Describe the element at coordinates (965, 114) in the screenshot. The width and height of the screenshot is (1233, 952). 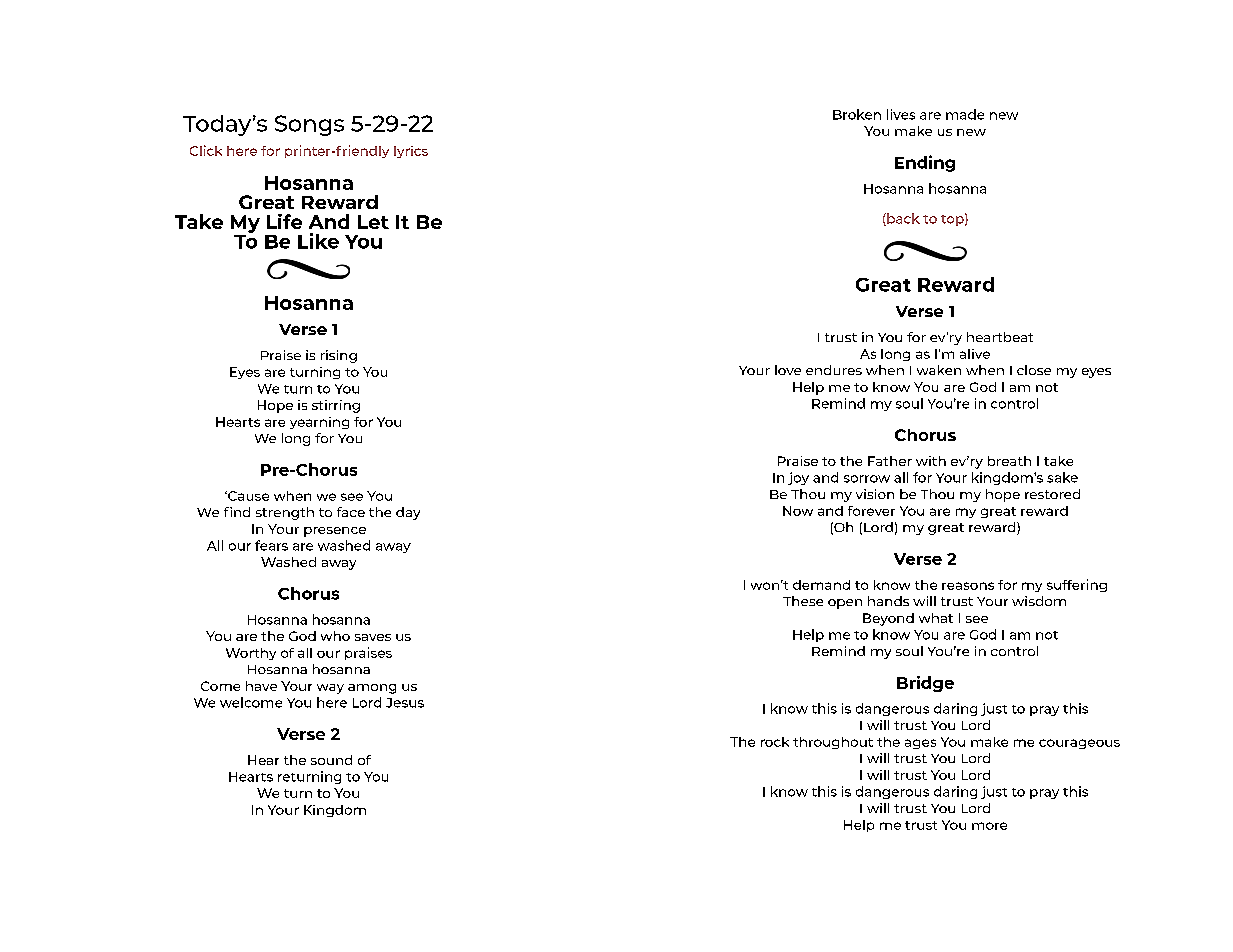
I see `made` at that location.
